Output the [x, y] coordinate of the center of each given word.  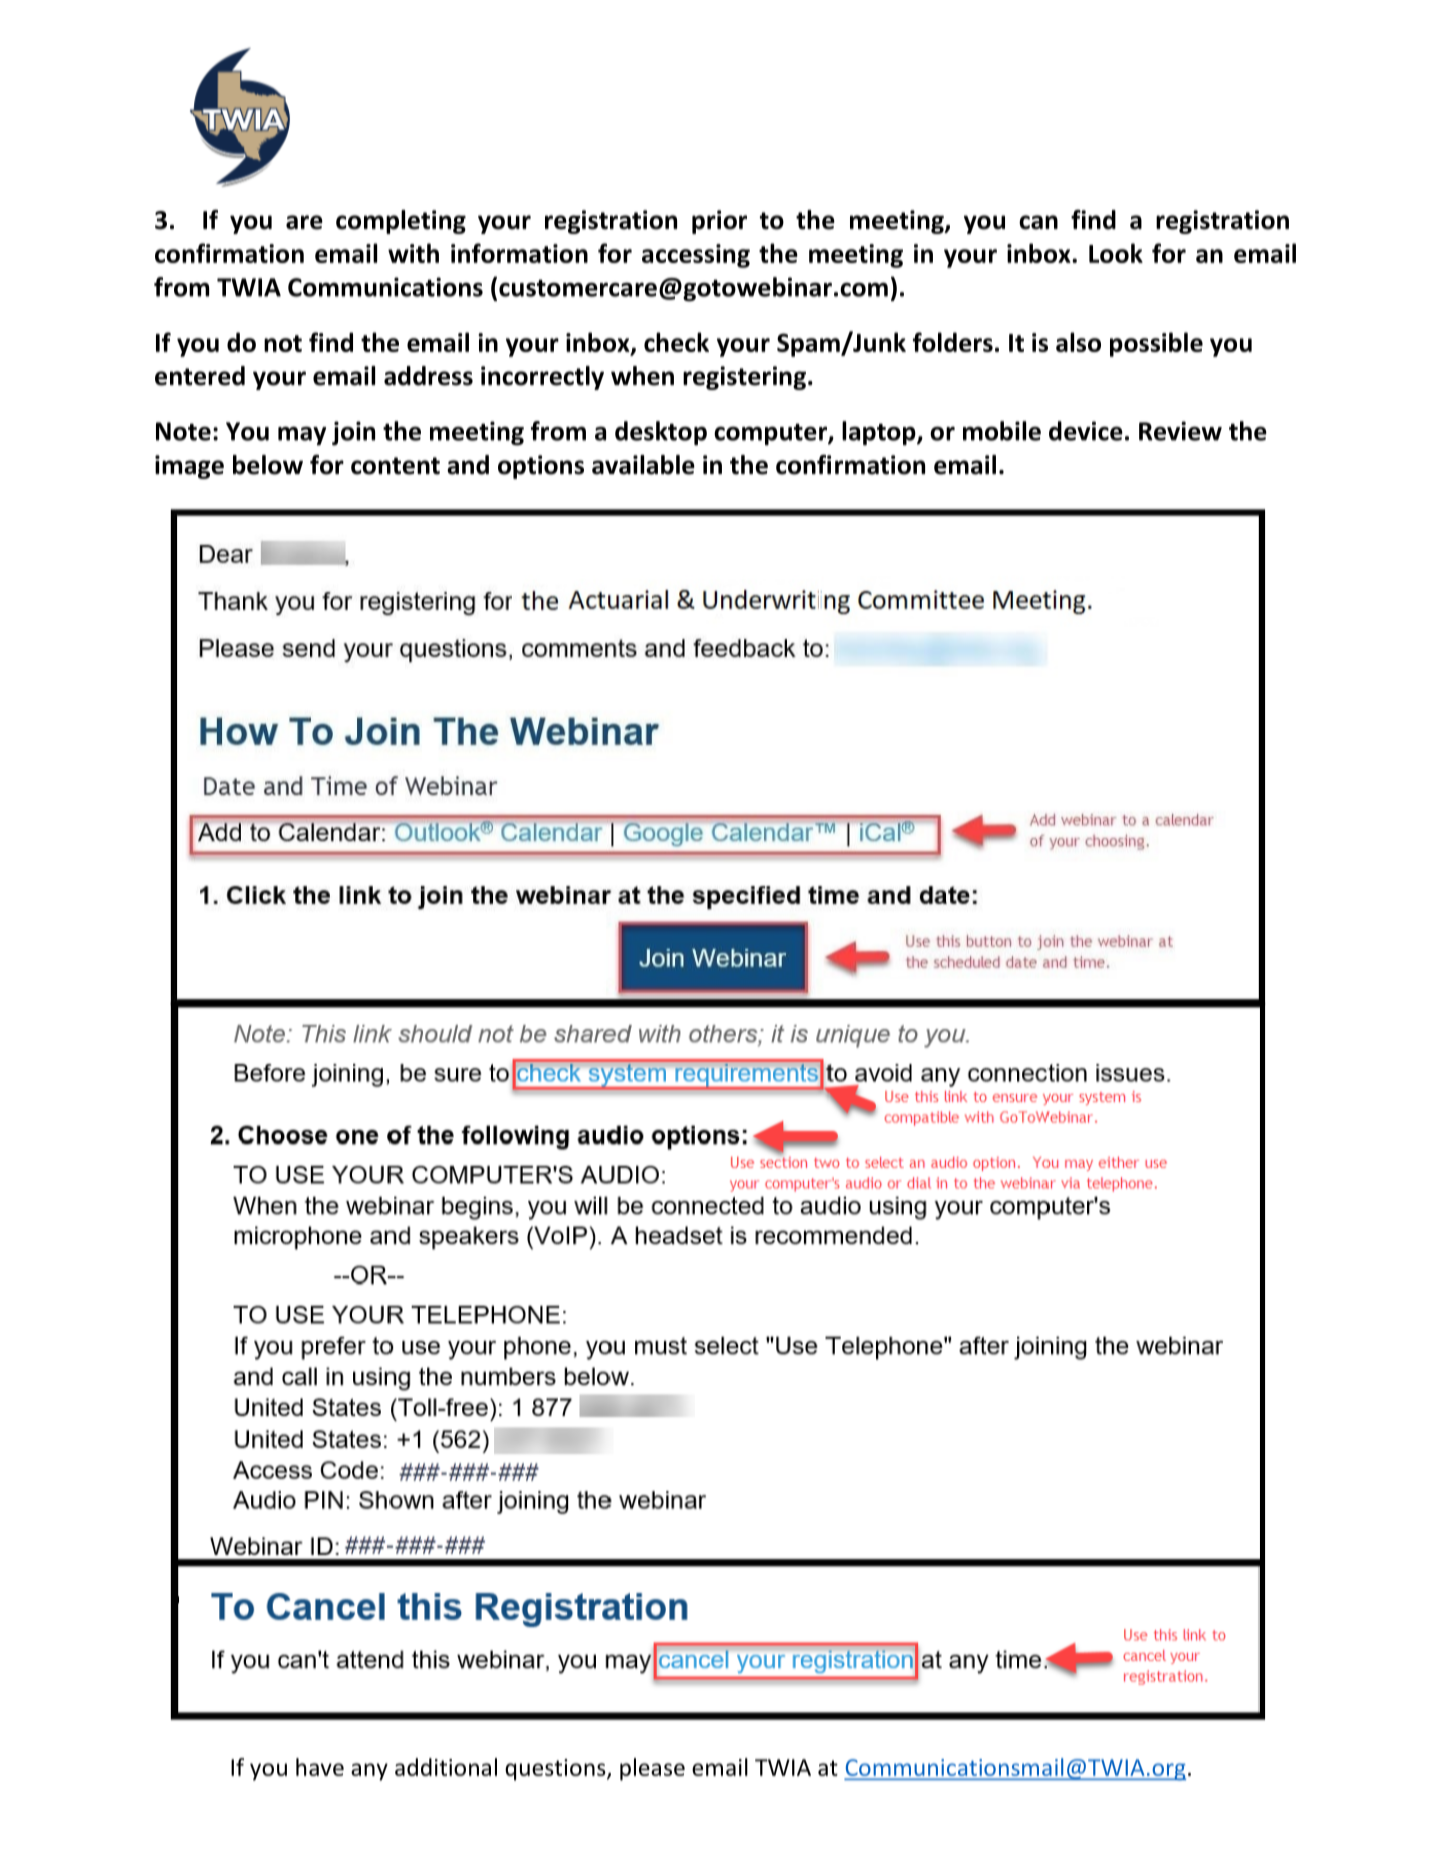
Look [1116, 253]
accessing [696, 256]
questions [556, 1770]
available [643, 465]
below [268, 465]
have [320, 1767]
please [652, 1769]
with [413, 253]
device [1086, 431]
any [369, 1772]
